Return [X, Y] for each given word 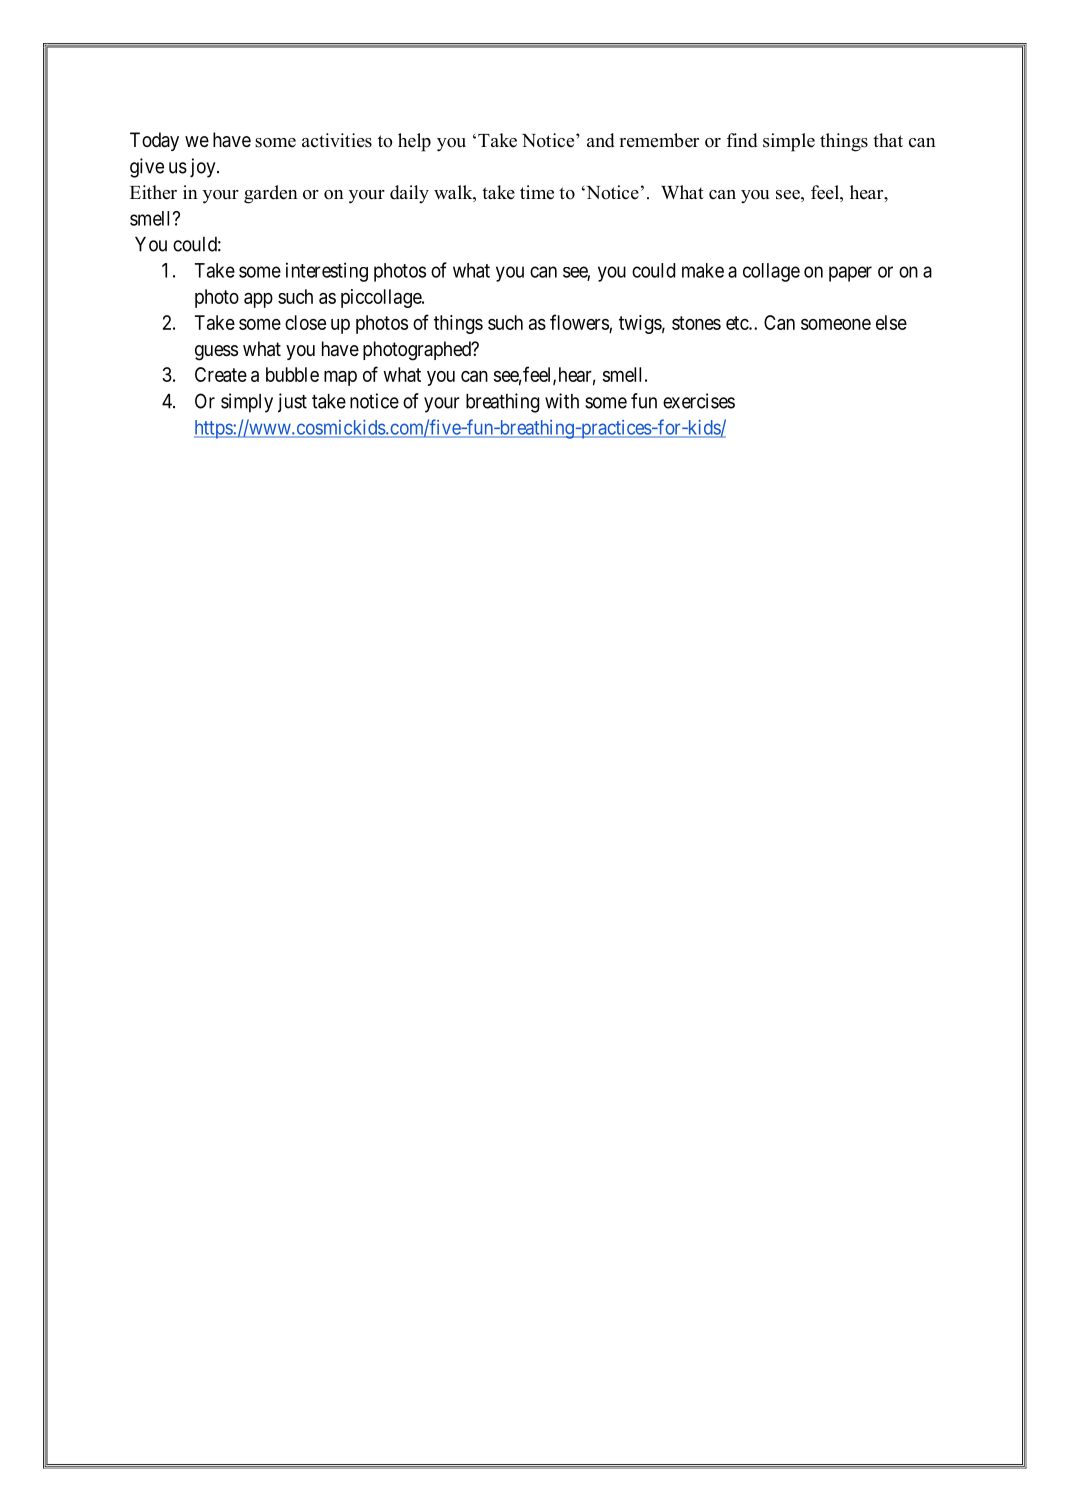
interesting [327, 272]
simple [789, 142]
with [562, 401]
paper [850, 274]
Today [154, 141]
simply [247, 403]
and [601, 140]
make [703, 270]
